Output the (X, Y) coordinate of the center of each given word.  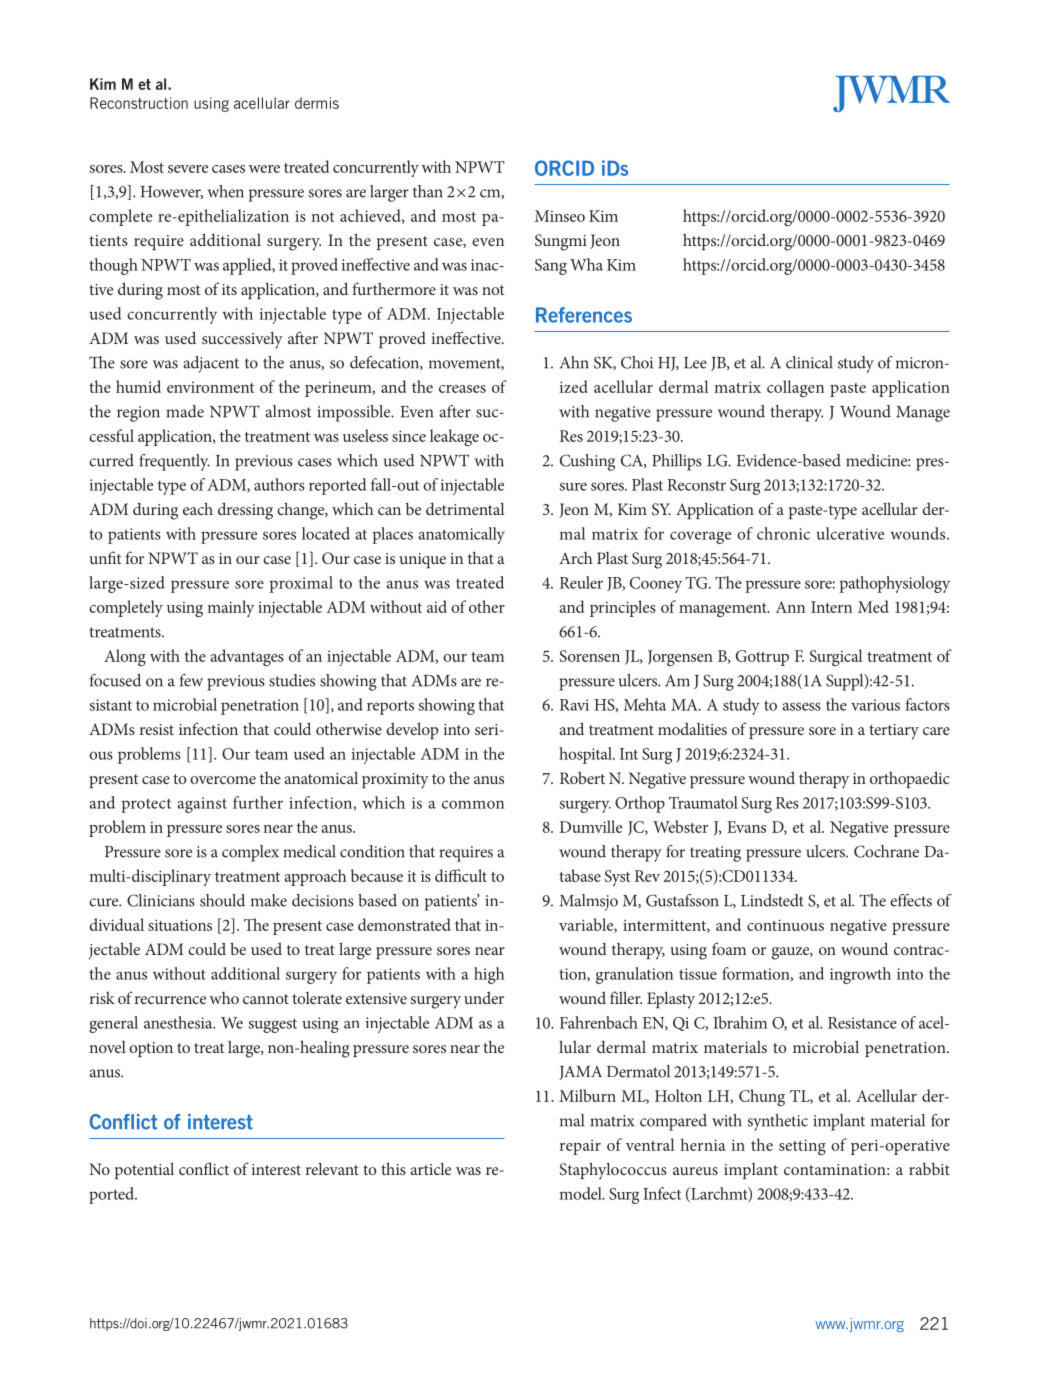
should (222, 900)
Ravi (574, 705)
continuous (785, 925)
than (428, 191)
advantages (247, 657)
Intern (831, 607)
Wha (586, 264)
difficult (461, 875)
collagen (795, 388)
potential (144, 1170)
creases (462, 389)
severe (188, 169)
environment (210, 387)
